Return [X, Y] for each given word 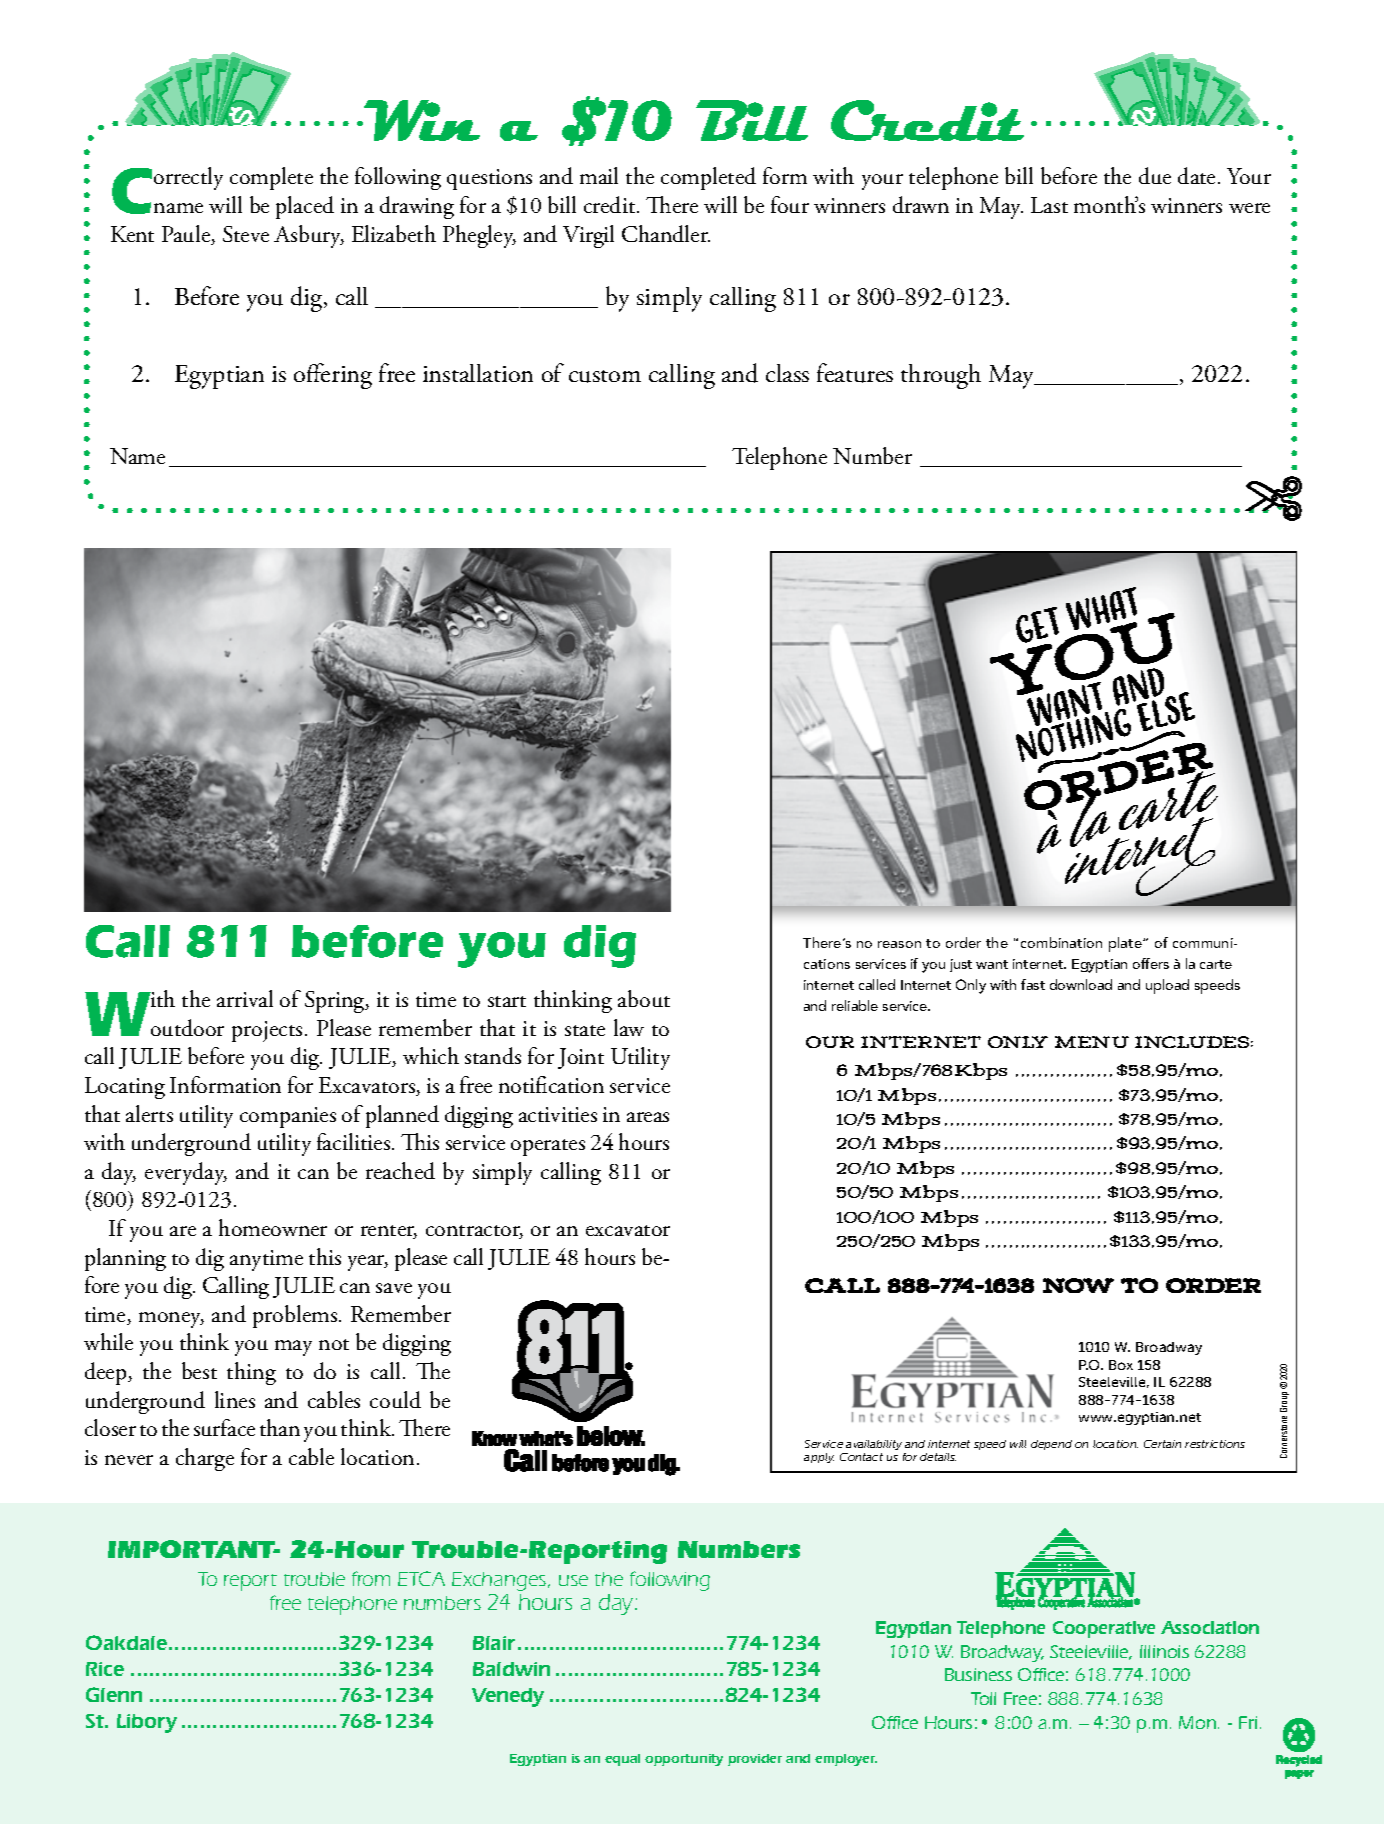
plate [1126, 944]
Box [1121, 1365]
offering [333, 376]
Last [1049, 205]
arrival [245, 998]
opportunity [684, 1760]
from [371, 1578]
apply [819, 1458]
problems [296, 1316]
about [644, 998]
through [941, 376]
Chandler [666, 233]
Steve [246, 234]
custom [605, 376]
